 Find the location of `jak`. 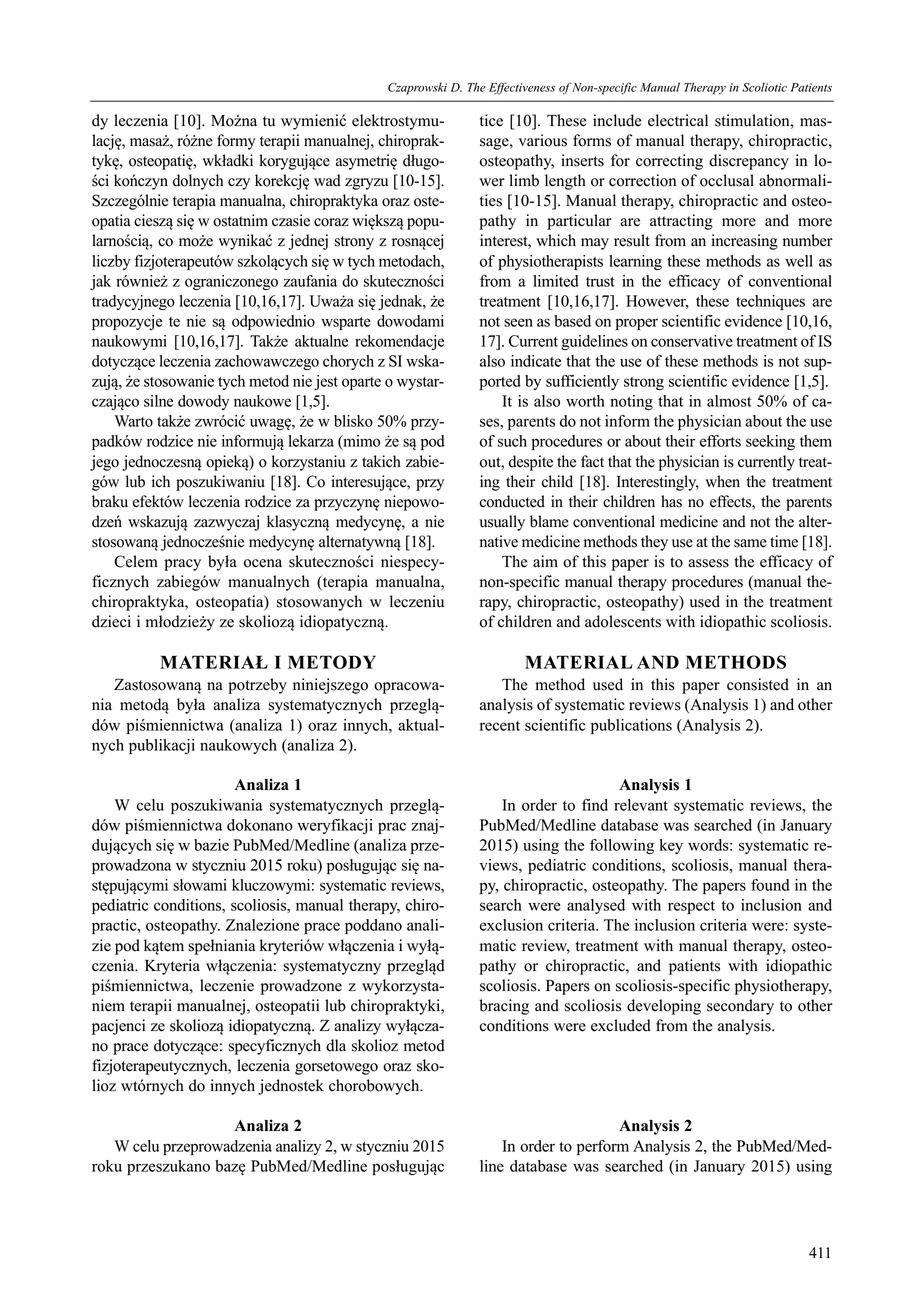

jak is located at coordinates (100, 282).
